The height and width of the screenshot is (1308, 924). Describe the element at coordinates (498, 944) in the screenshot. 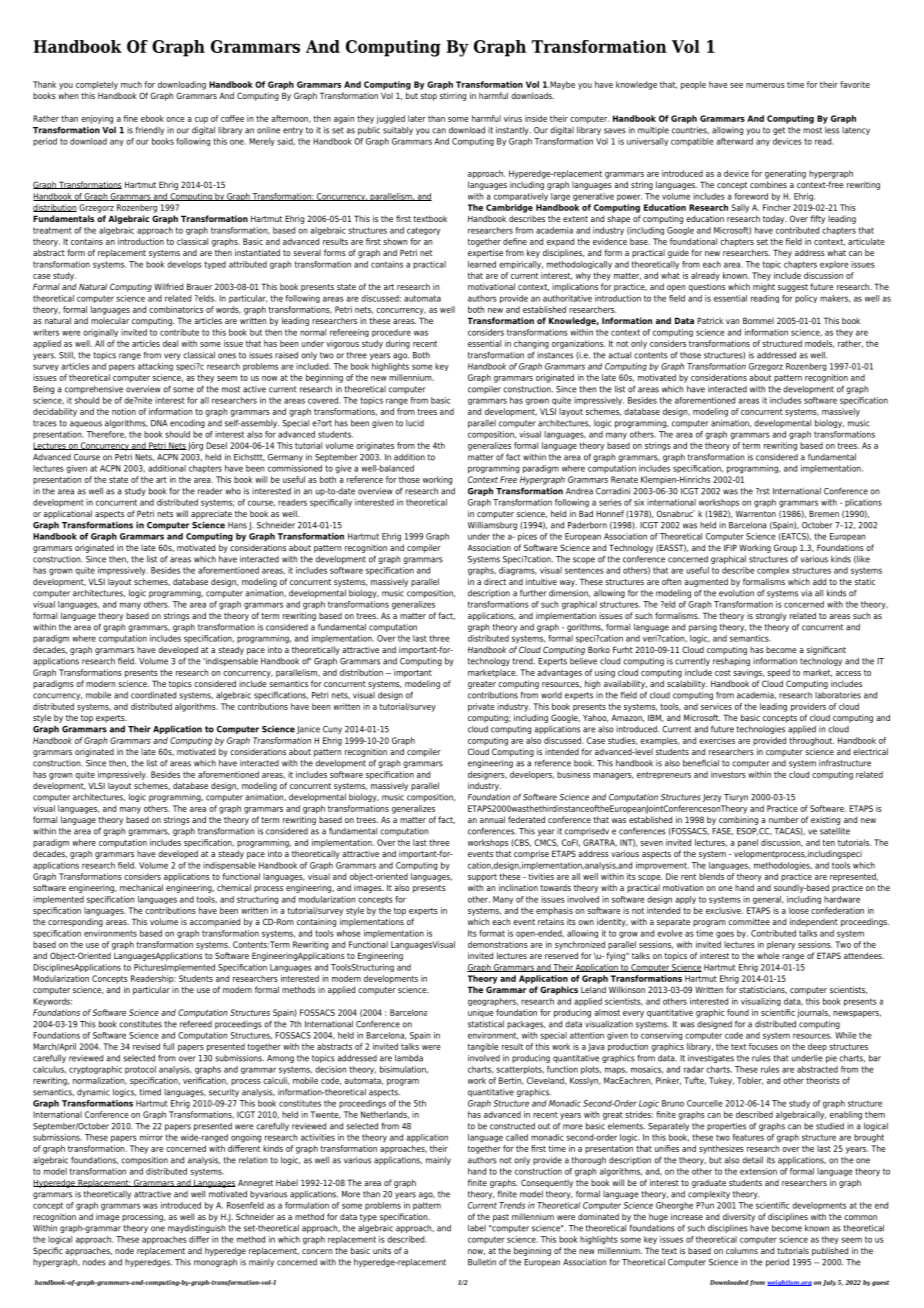

I see `demonstrations` at that location.
